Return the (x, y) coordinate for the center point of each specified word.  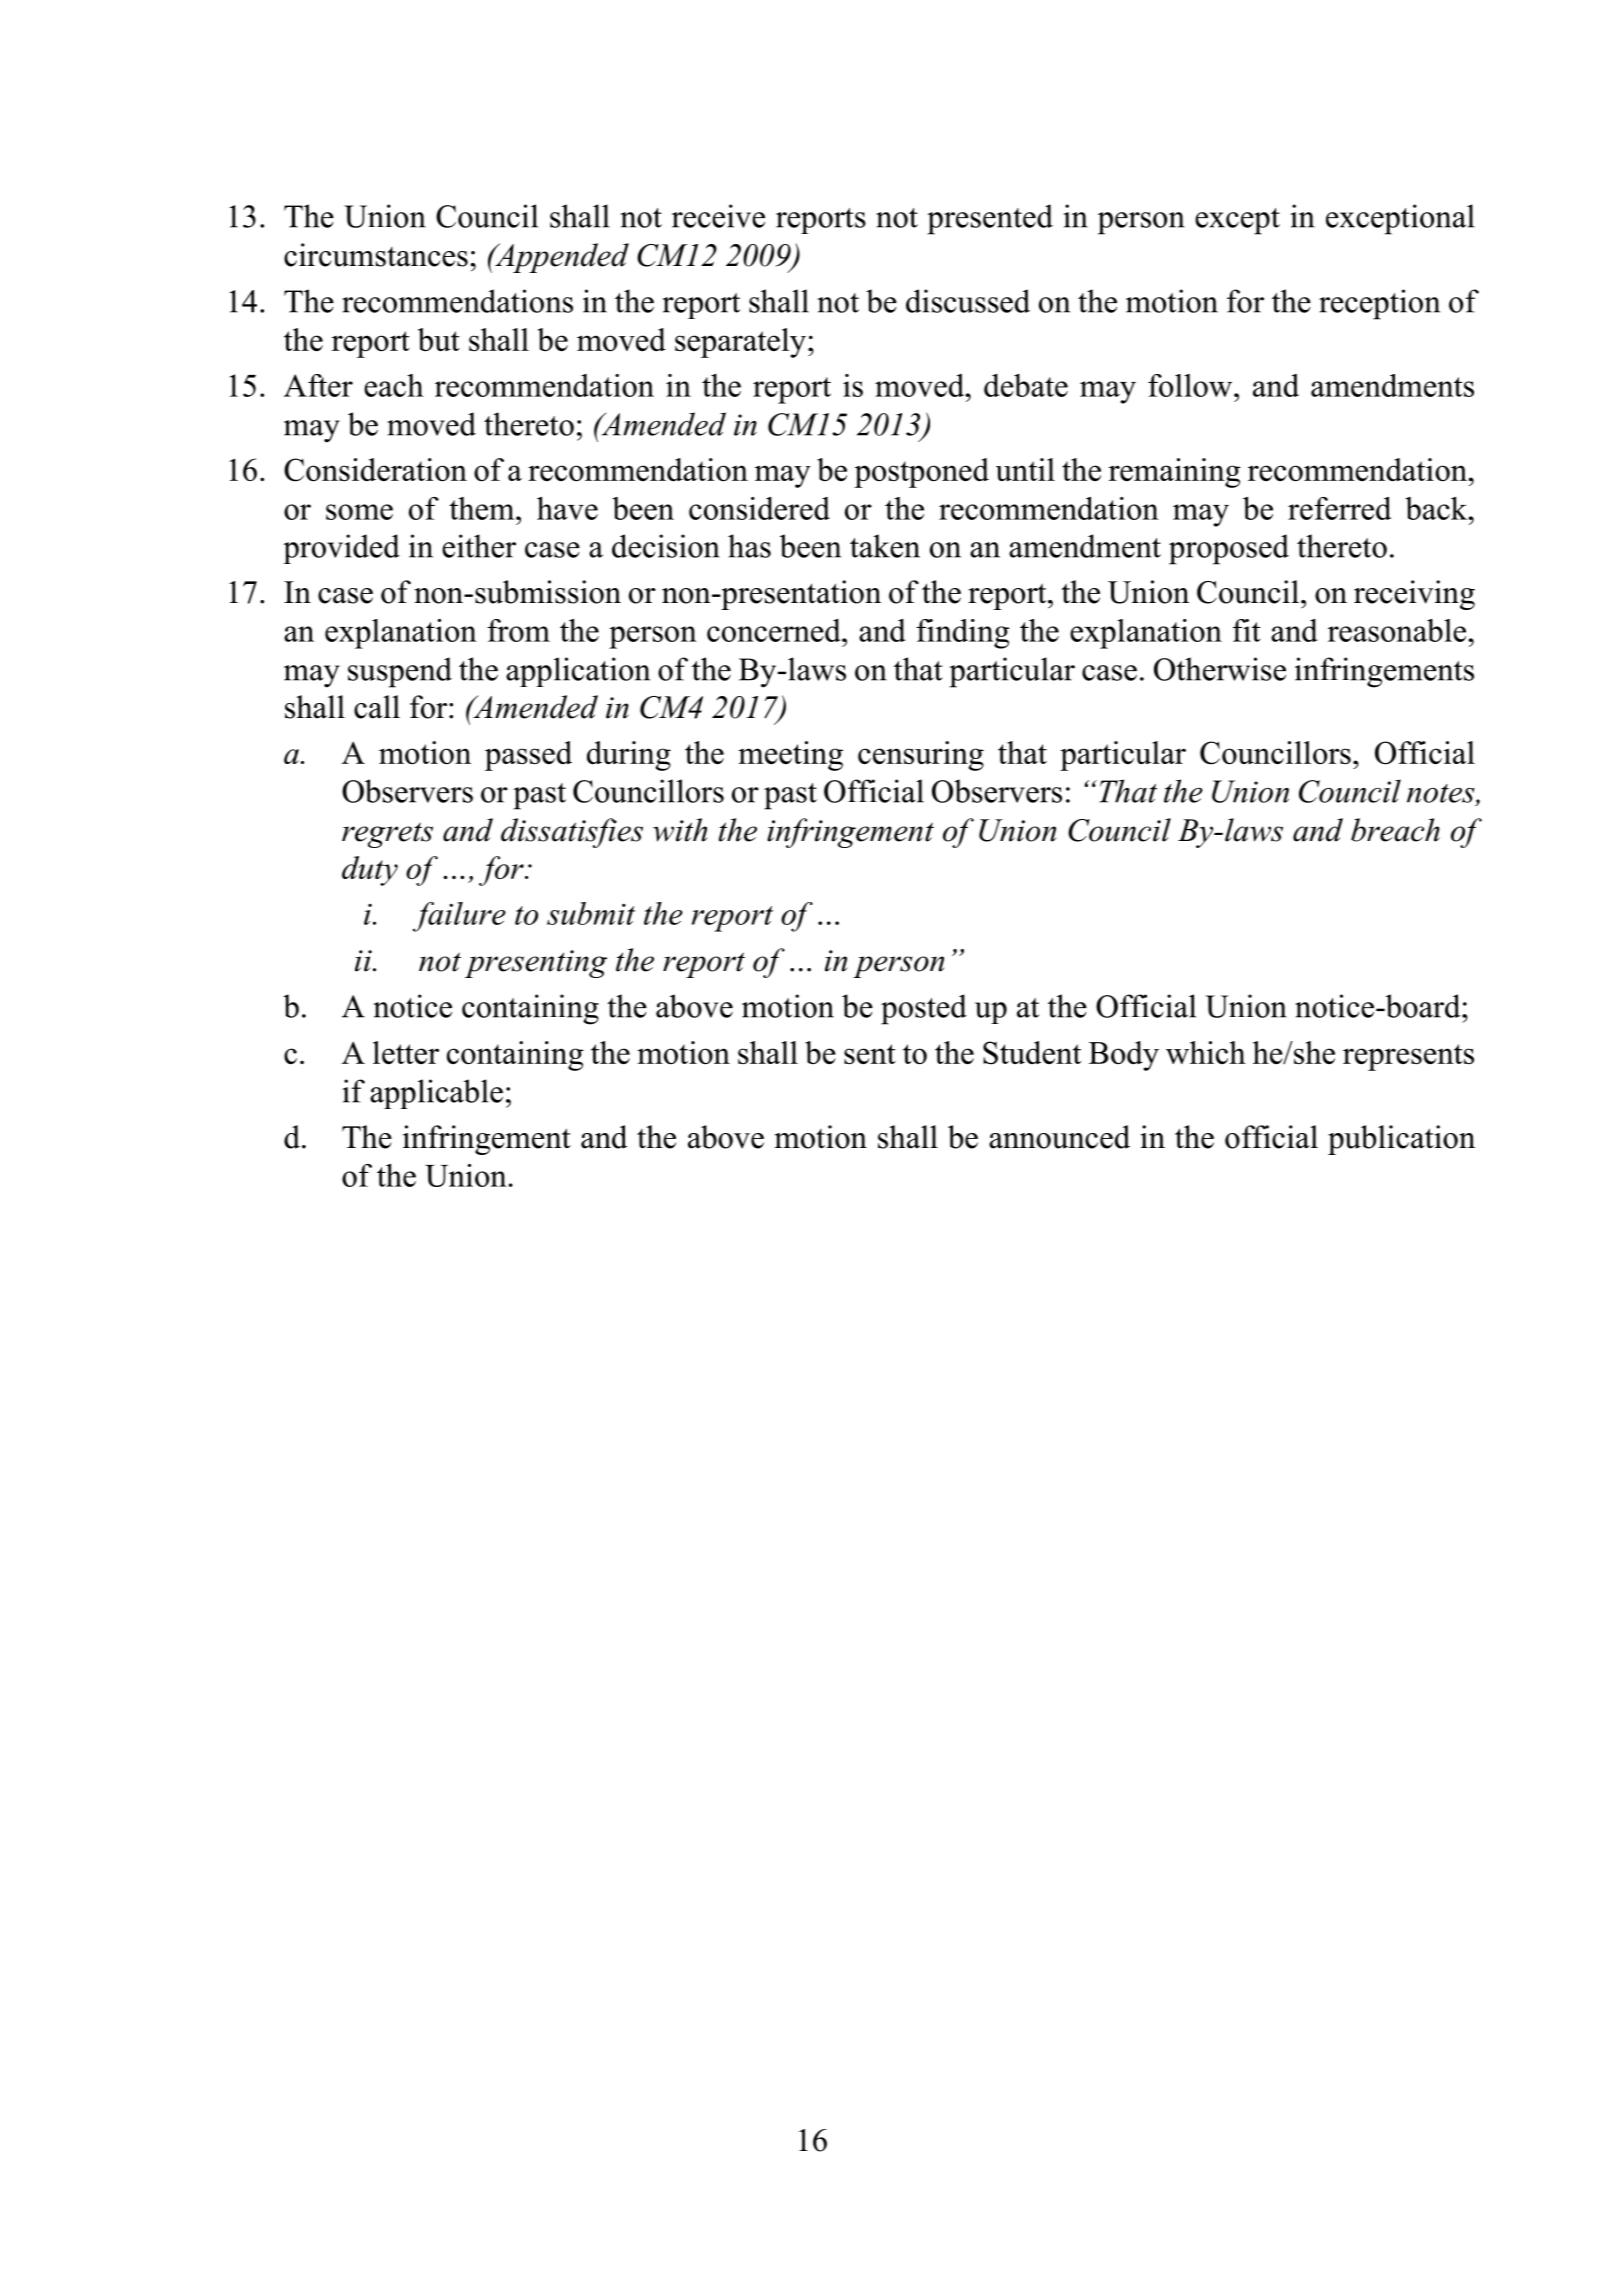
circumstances (376, 255)
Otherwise (1220, 669)
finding (962, 634)
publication (1401, 1140)
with (680, 830)
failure (459, 917)
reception (1379, 304)
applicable (436, 1094)
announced (1059, 1137)
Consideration (375, 470)
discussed (968, 301)
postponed (921, 473)
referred (1339, 508)
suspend (400, 672)
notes (1442, 794)
